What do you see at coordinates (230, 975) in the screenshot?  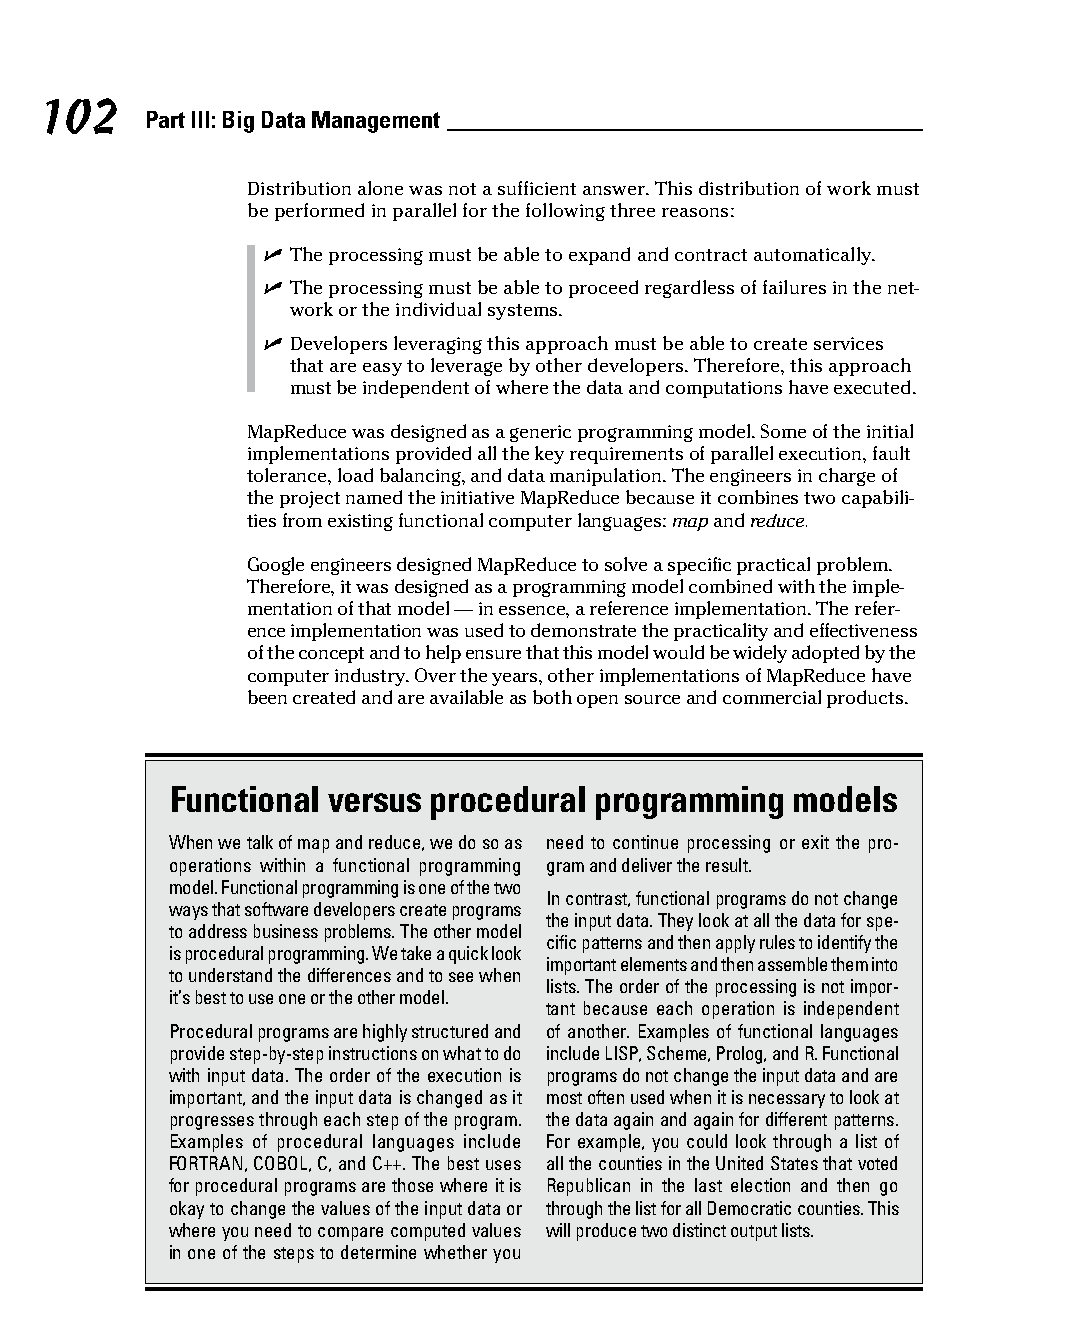 I see `understand` at bounding box center [230, 975].
